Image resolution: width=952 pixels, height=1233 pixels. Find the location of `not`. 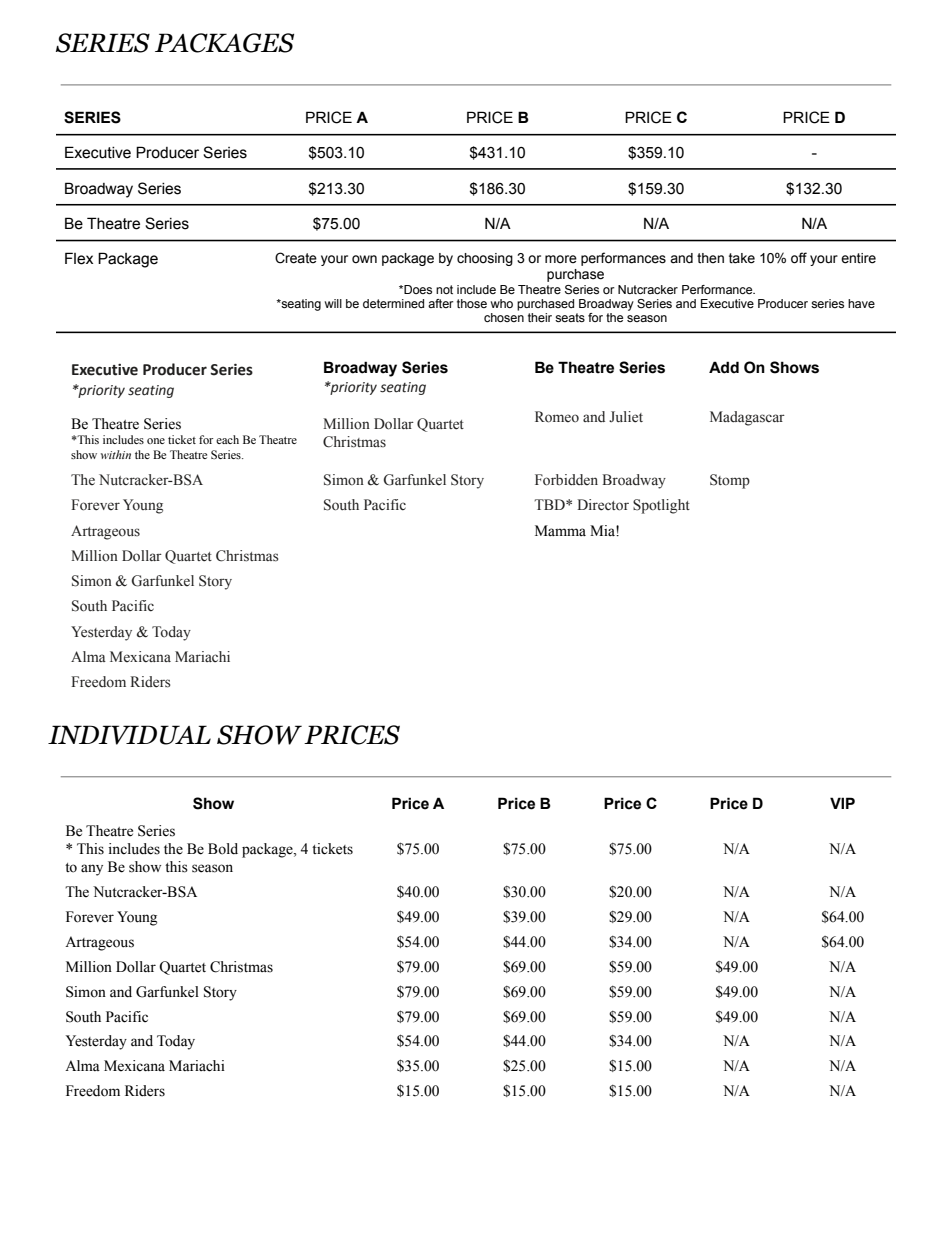

not is located at coordinates (444, 289).
